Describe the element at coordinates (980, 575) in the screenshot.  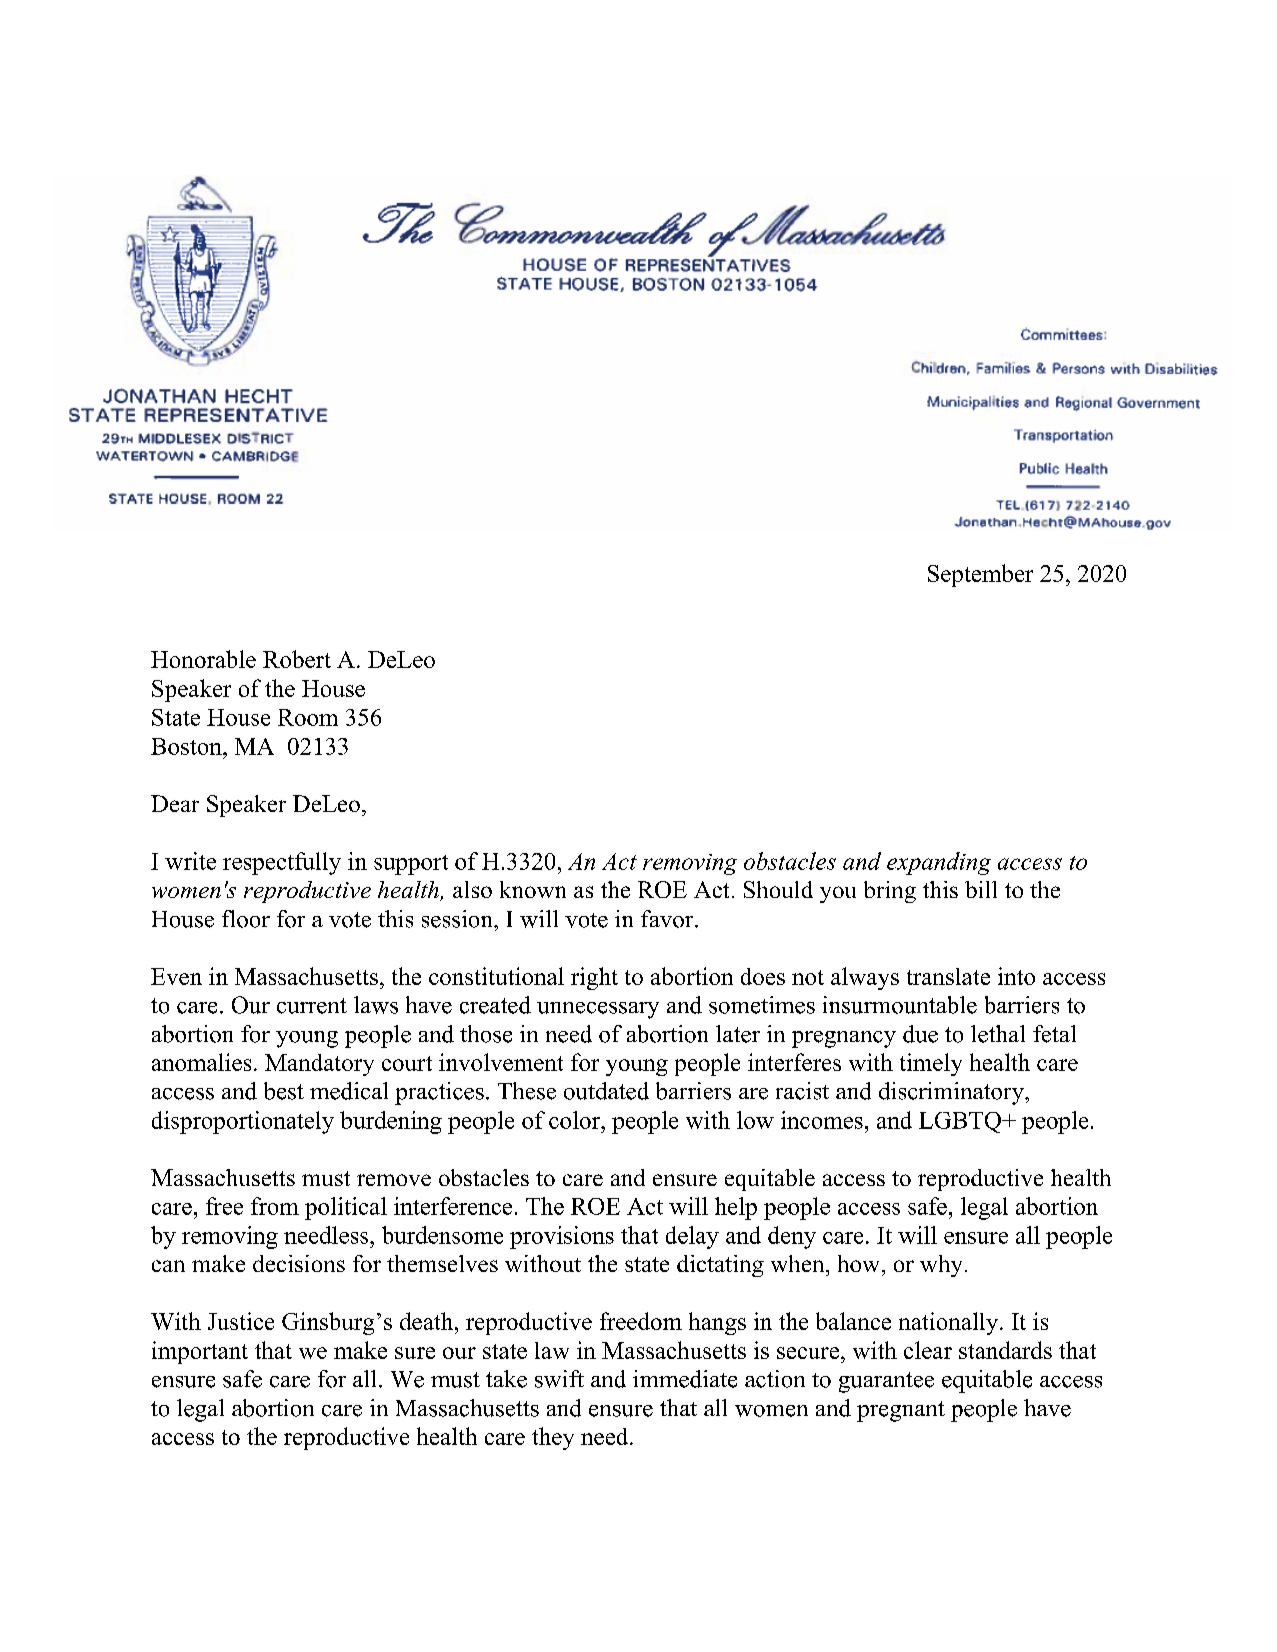
I see `September` at that location.
